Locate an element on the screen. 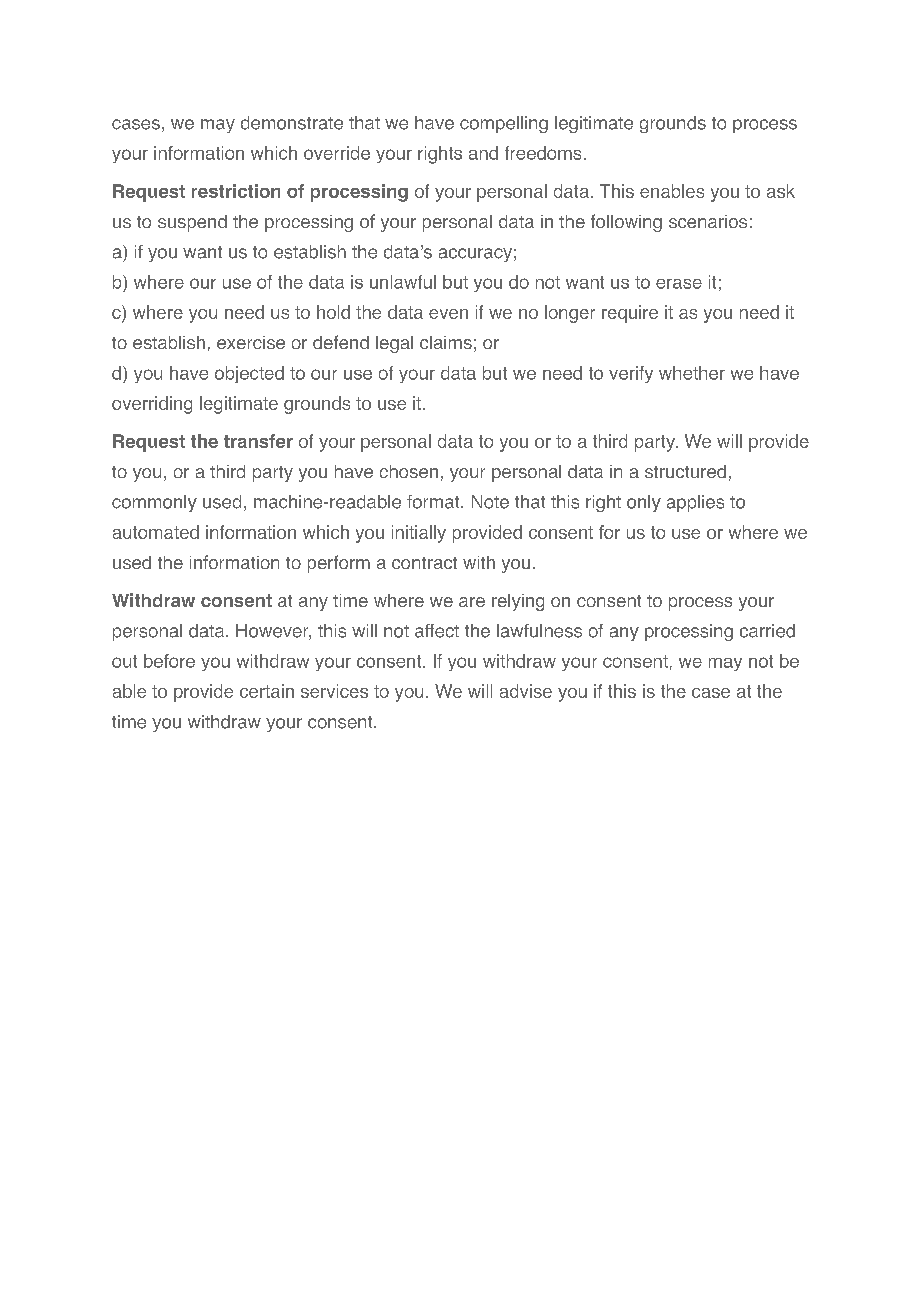 The height and width of the screenshot is (1308, 924). demonstrate is located at coordinates (292, 123).
